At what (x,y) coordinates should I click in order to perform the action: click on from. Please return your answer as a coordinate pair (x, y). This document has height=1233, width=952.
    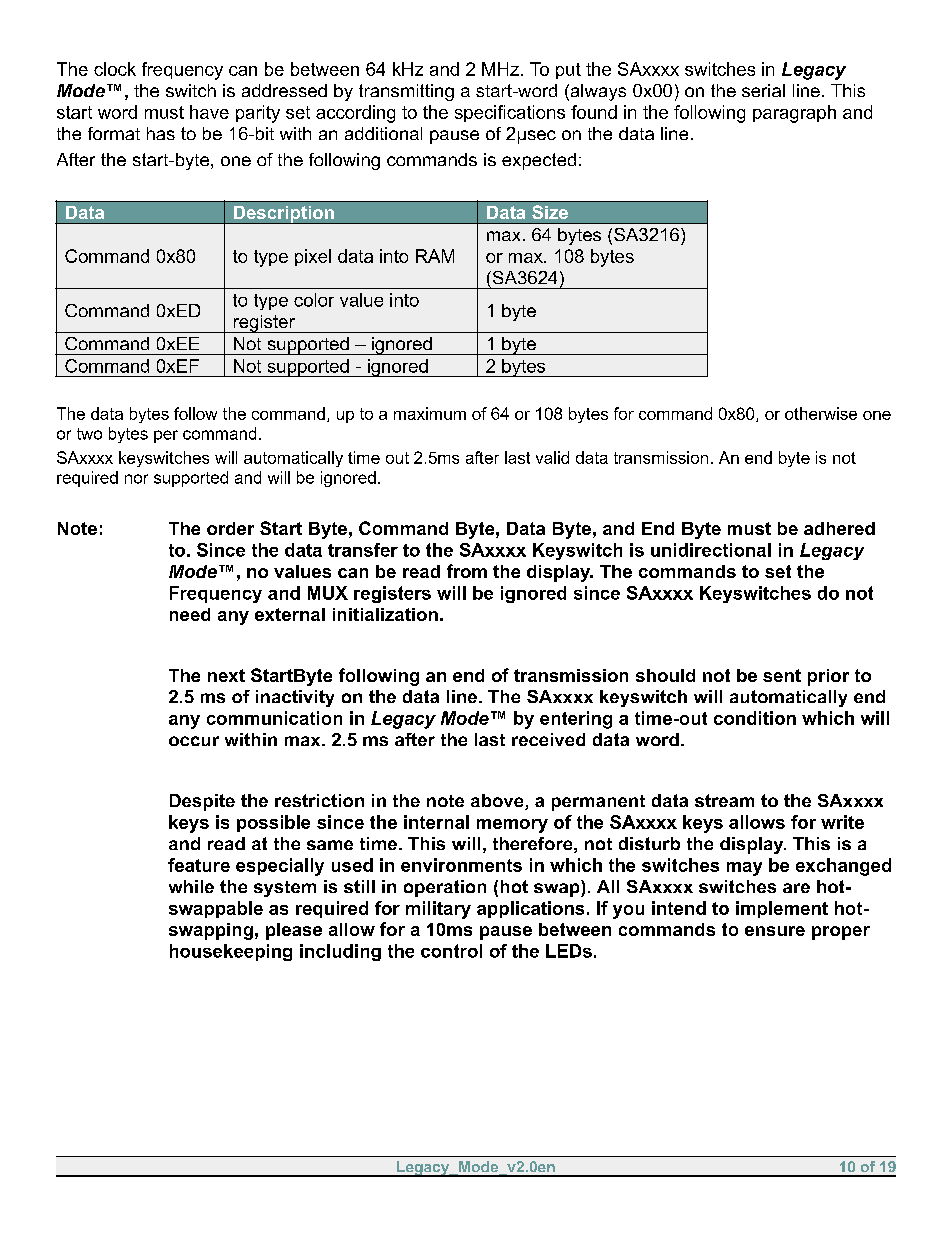
    Looking at the image, I should click on (467, 571).
